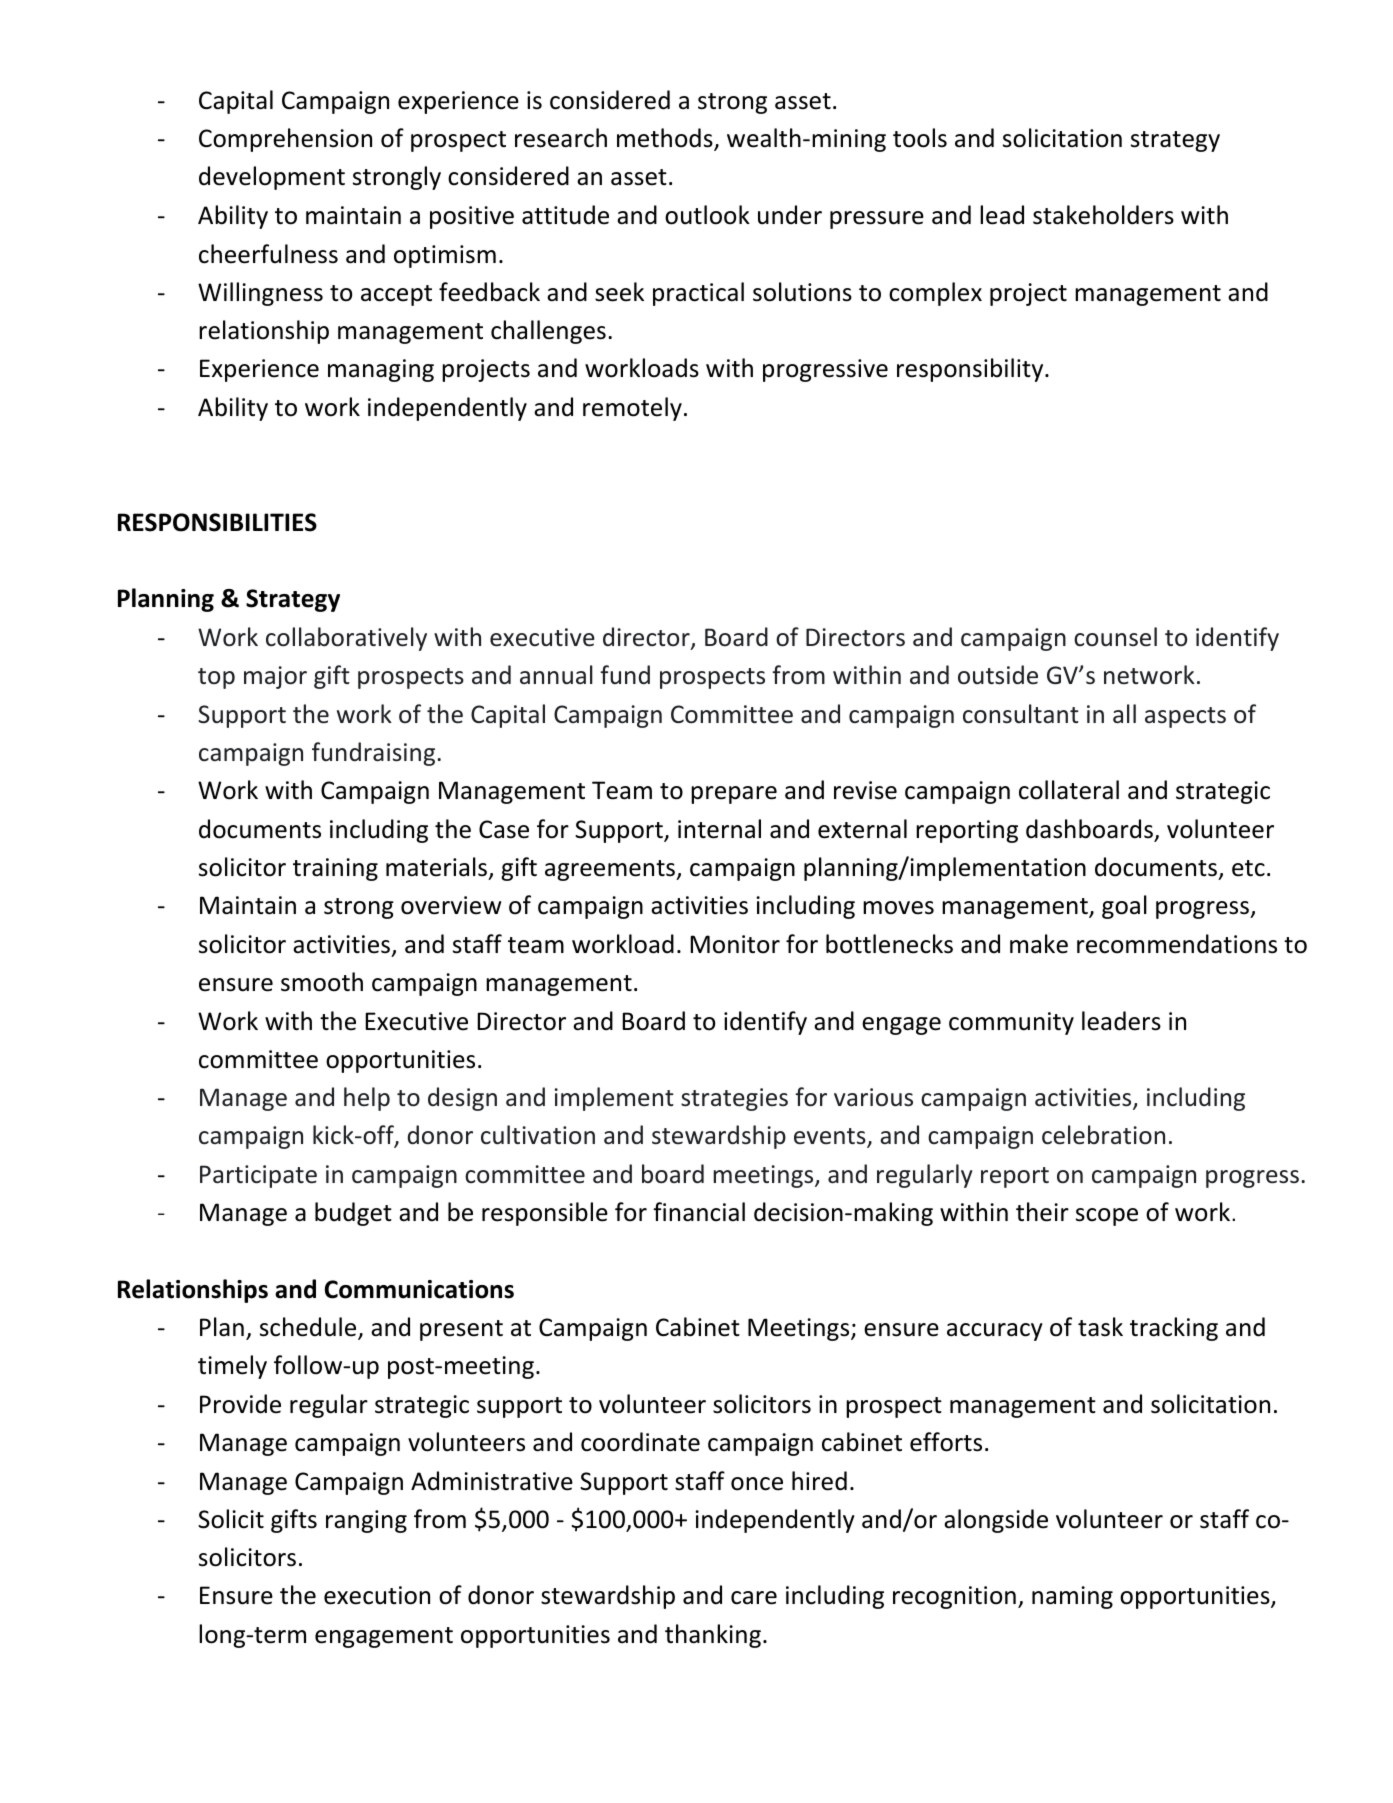 This screenshot has width=1393, height=1803. What do you see at coordinates (707, 215) in the screenshot?
I see `outlook` at bounding box center [707, 215].
